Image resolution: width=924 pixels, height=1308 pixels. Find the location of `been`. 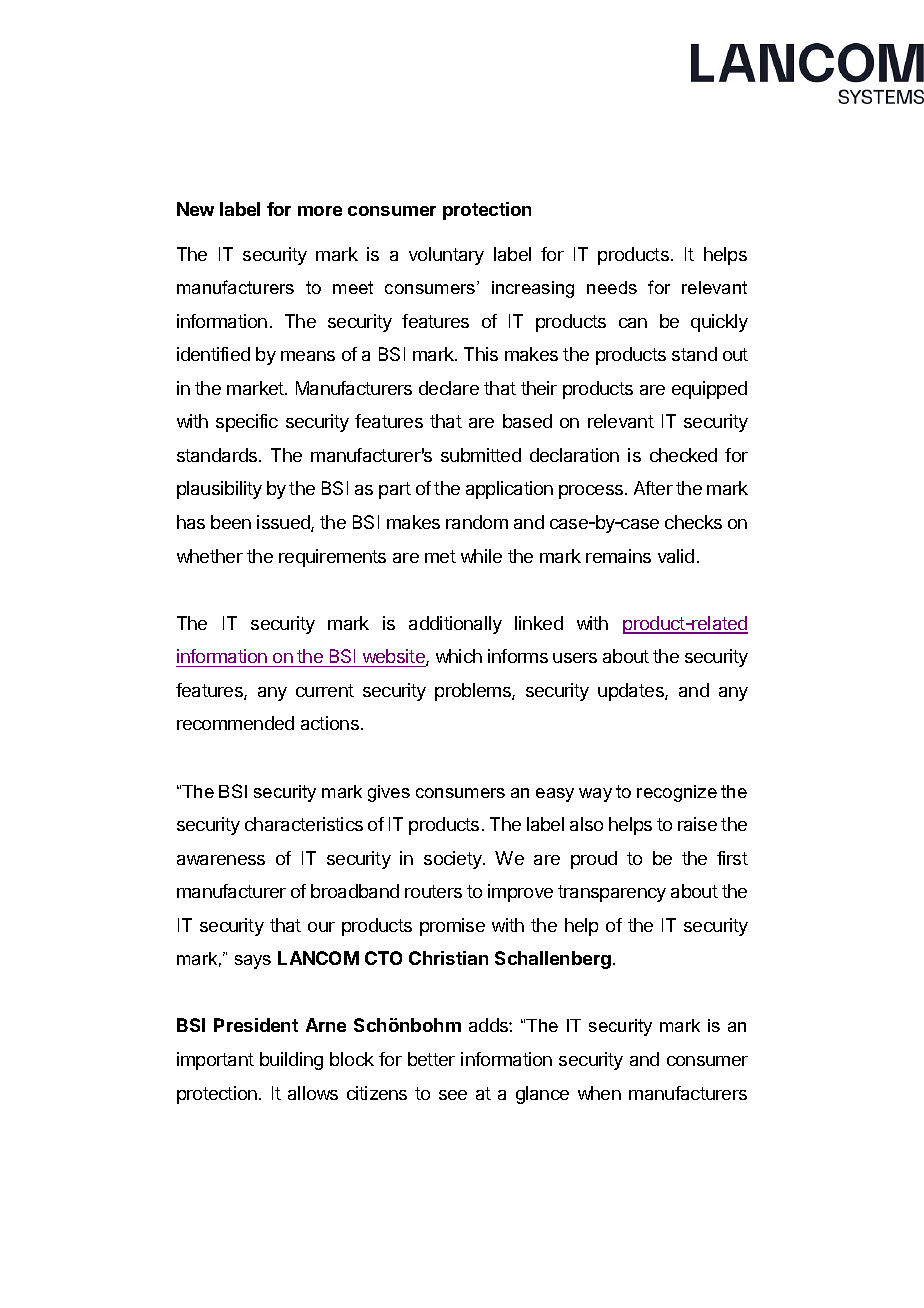

been is located at coordinates (231, 522).
